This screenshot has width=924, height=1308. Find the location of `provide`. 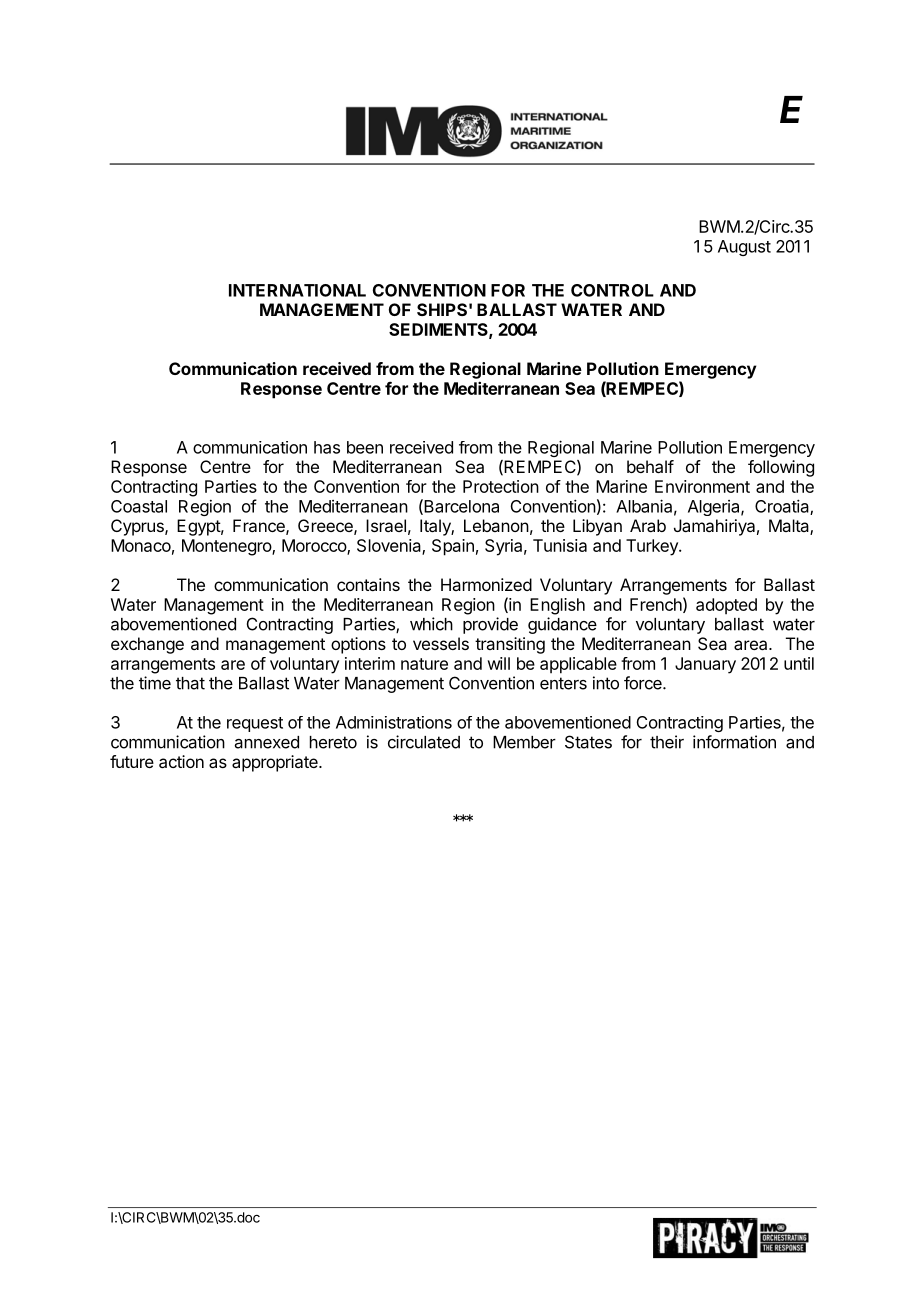

provide is located at coordinates (490, 625).
